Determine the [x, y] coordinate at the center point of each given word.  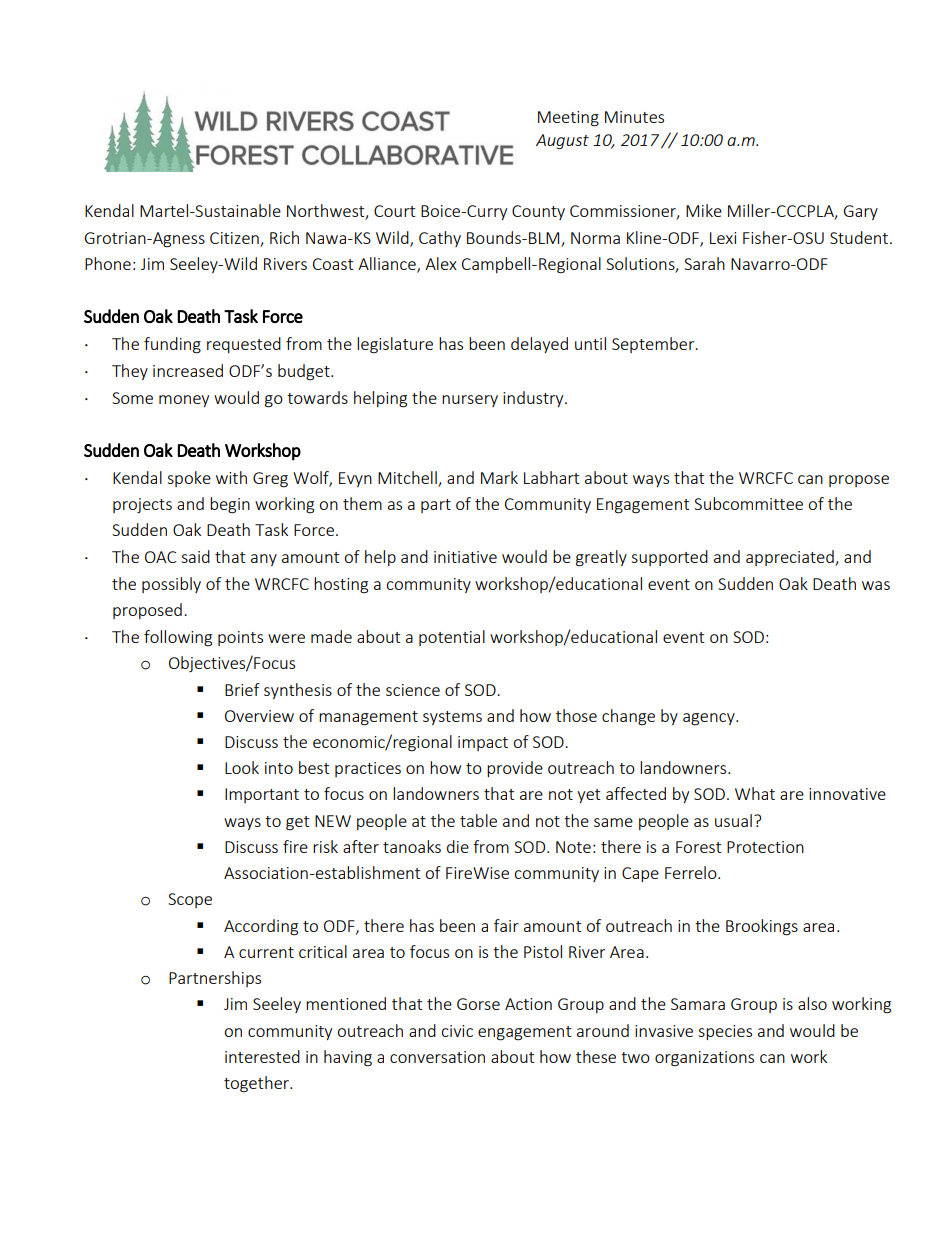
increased [188, 370]
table [478, 820]
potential [452, 638]
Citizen [234, 238]
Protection [765, 847]
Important [262, 795]
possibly [171, 585]
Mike [704, 210]
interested [262, 1056]
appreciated [791, 558]
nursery [470, 401]
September [654, 345]
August [562, 142]
